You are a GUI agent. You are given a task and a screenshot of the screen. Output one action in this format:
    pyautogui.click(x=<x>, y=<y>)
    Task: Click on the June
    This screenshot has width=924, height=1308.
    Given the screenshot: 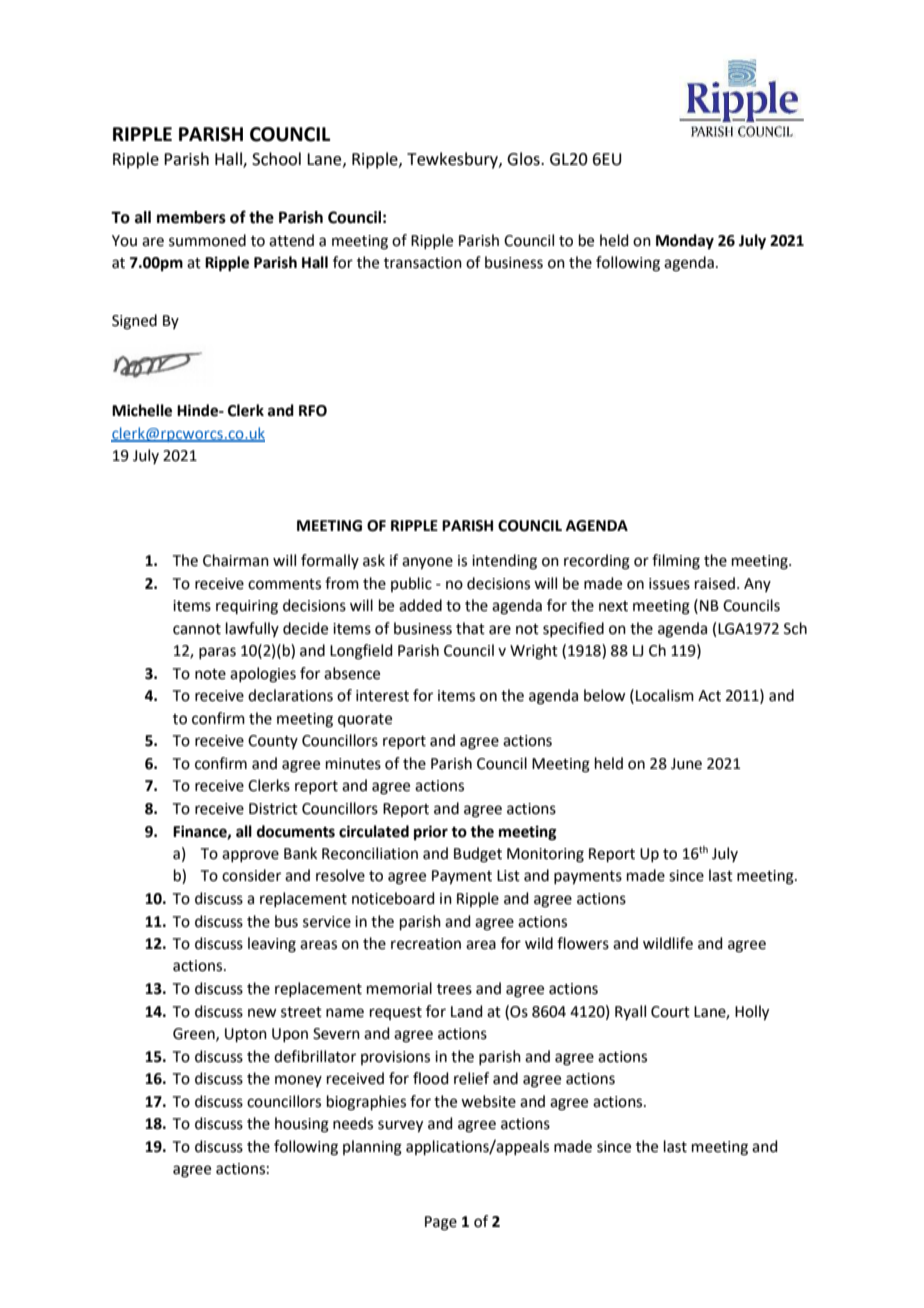 What is the action you would take?
    pyautogui.click(x=686, y=764)
